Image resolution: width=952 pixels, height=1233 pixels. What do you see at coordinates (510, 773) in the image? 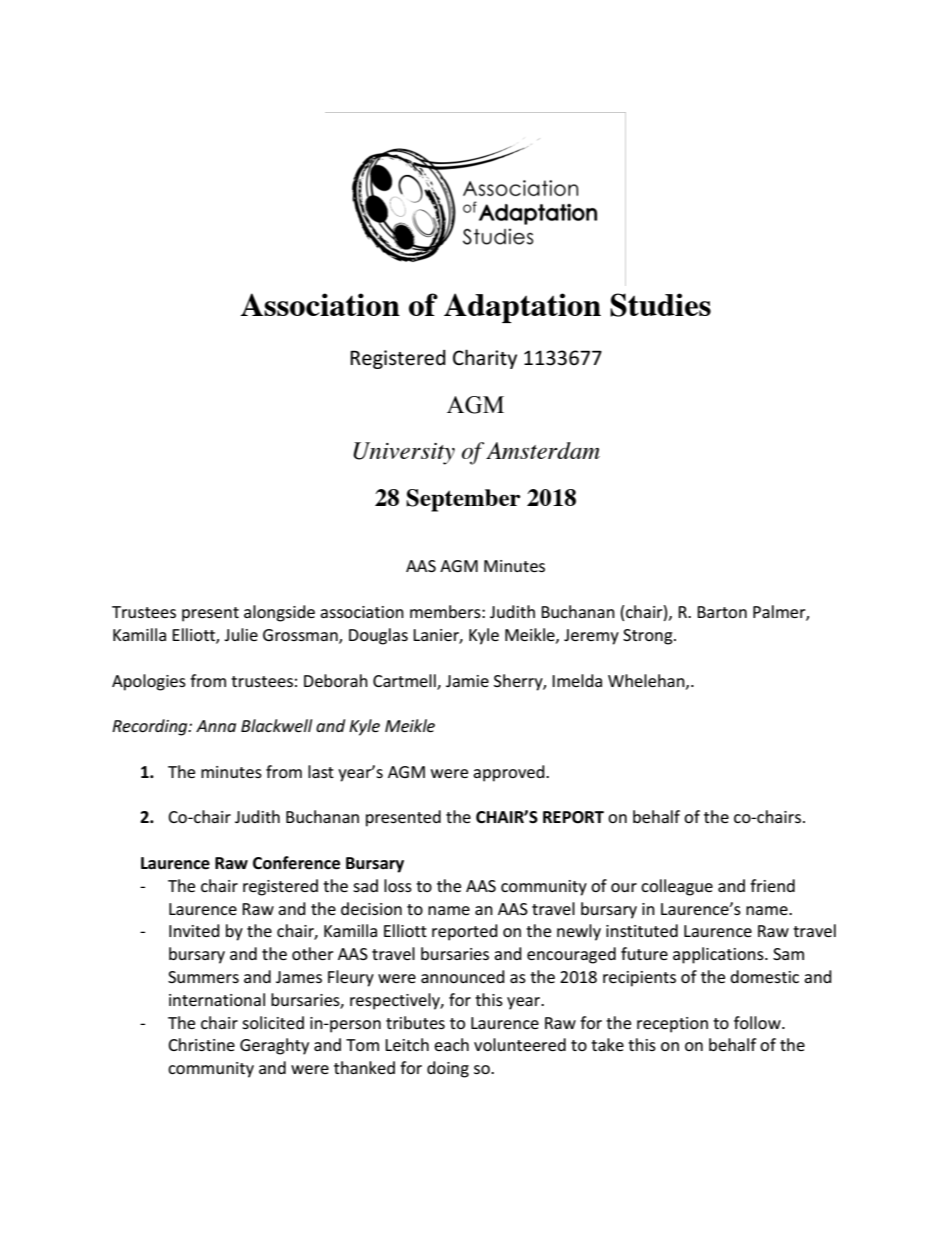
I see `approved` at bounding box center [510, 773].
